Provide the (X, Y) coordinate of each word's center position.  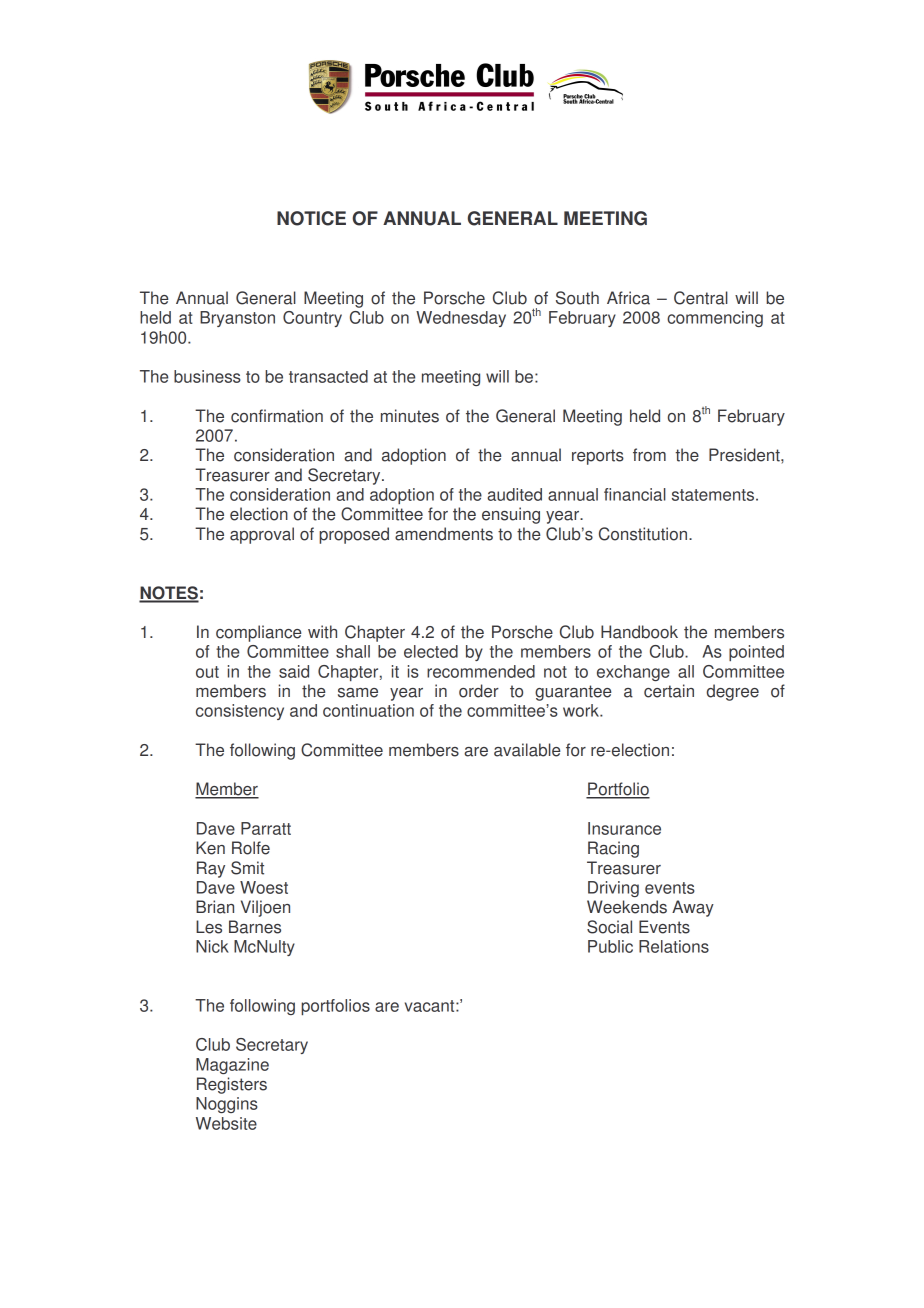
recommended (481, 671)
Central (701, 298)
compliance (259, 633)
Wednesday (461, 319)
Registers (232, 1085)
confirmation (277, 416)
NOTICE (311, 218)
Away (693, 908)
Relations (674, 946)
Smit (247, 868)
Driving (613, 889)
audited (514, 494)
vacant (431, 1006)
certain (669, 691)
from (649, 455)
